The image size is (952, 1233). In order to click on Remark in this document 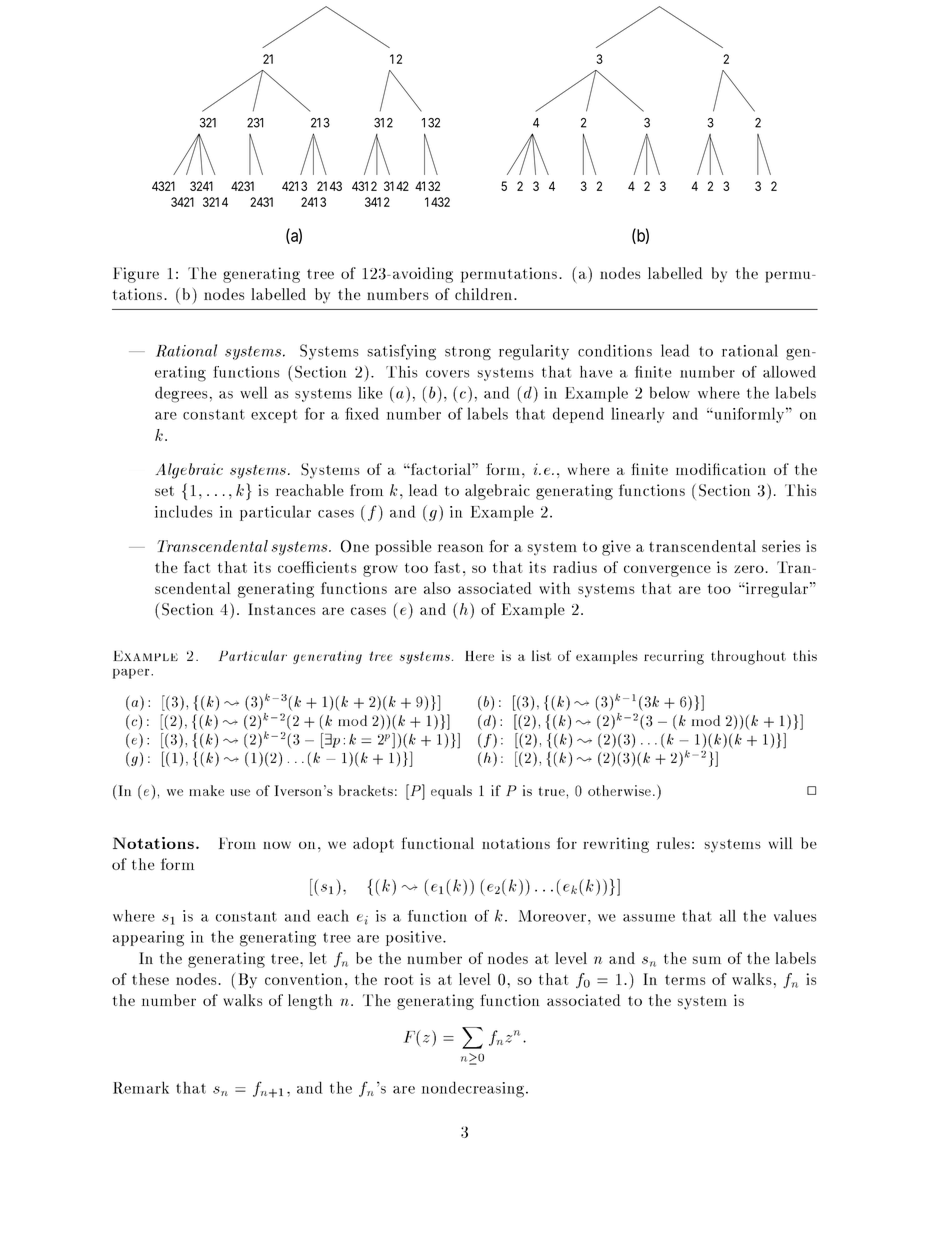, I will do `click(141, 1087)`.
